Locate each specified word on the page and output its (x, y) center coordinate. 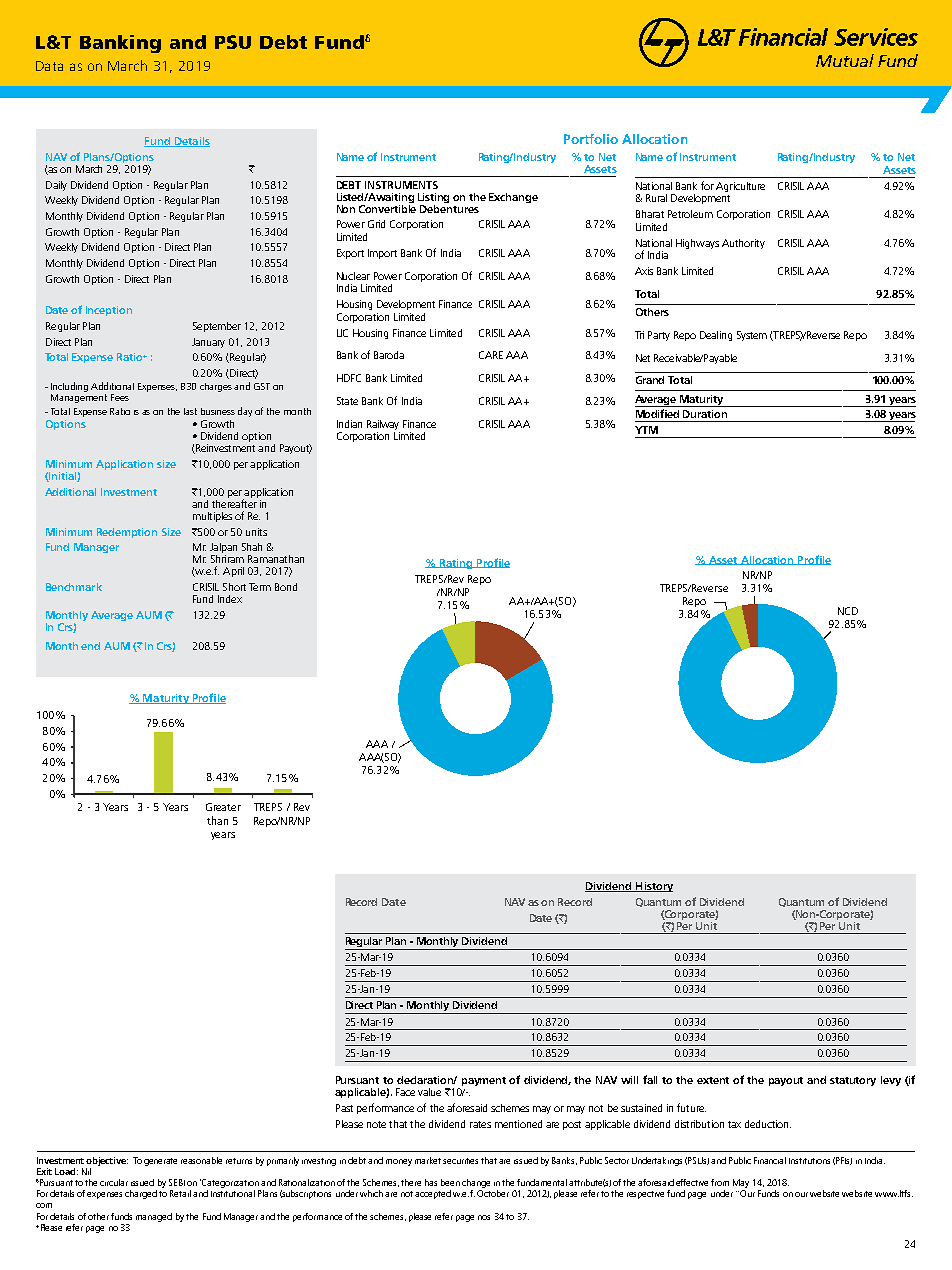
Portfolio (591, 139)
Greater (223, 807)
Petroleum (690, 214)
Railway (383, 425)
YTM (646, 430)
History (653, 887)
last (190, 411)
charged (141, 1194)
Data (49, 66)
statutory (853, 1081)
